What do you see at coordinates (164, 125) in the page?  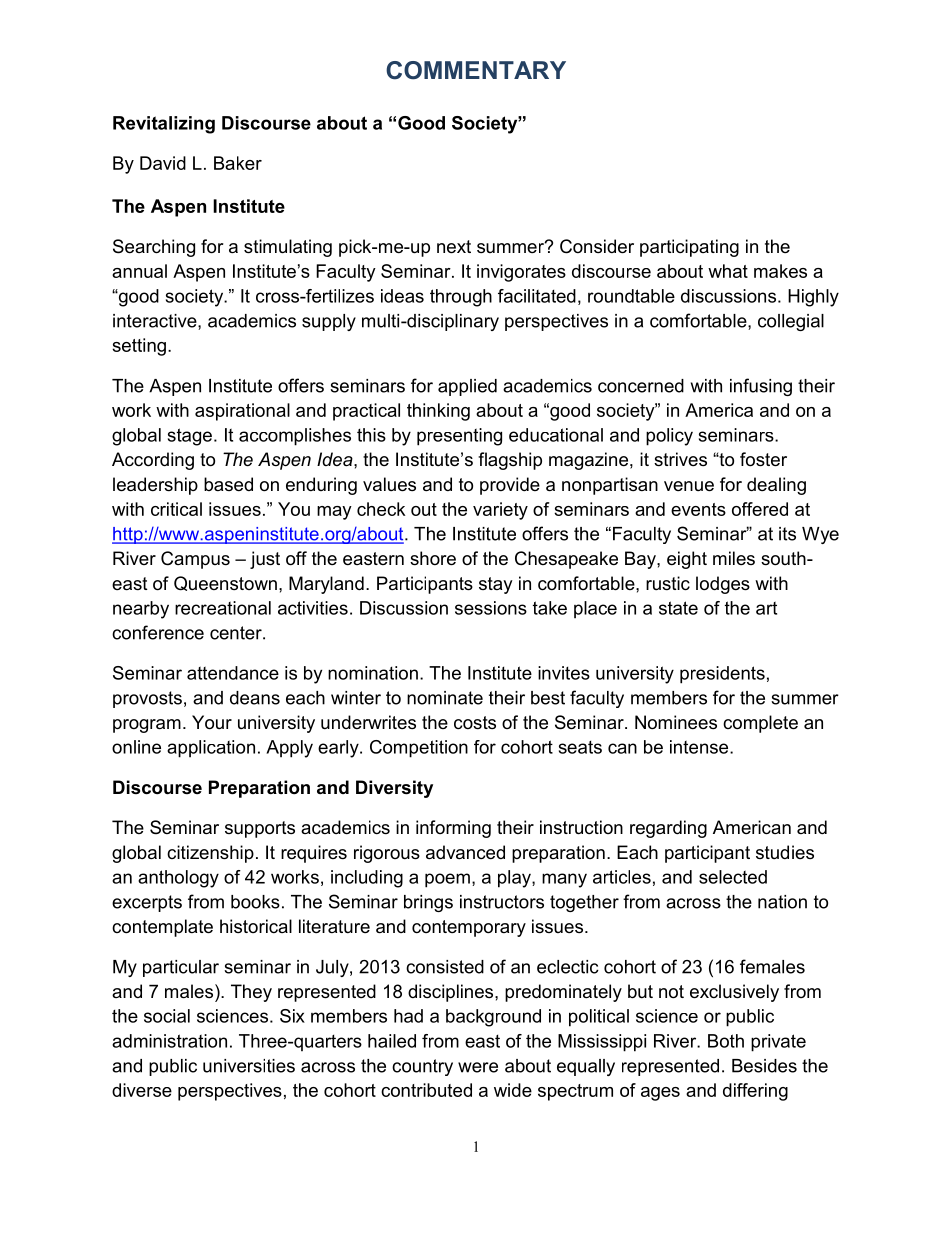 I see `Revitalizing` at bounding box center [164, 125].
